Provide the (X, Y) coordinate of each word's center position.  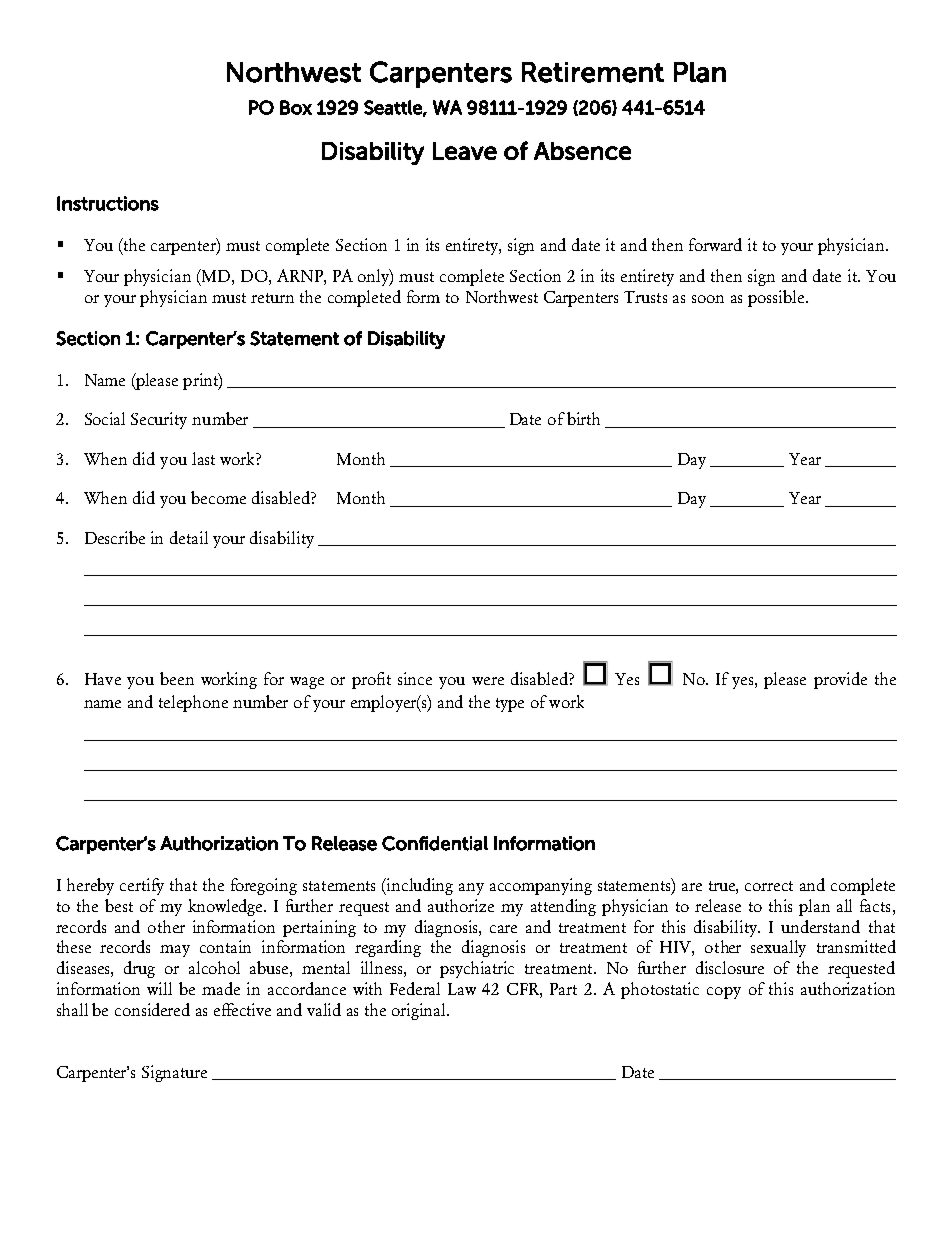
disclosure (730, 967)
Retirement (593, 72)
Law (462, 989)
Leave (465, 151)
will (159, 988)
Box (296, 107)
